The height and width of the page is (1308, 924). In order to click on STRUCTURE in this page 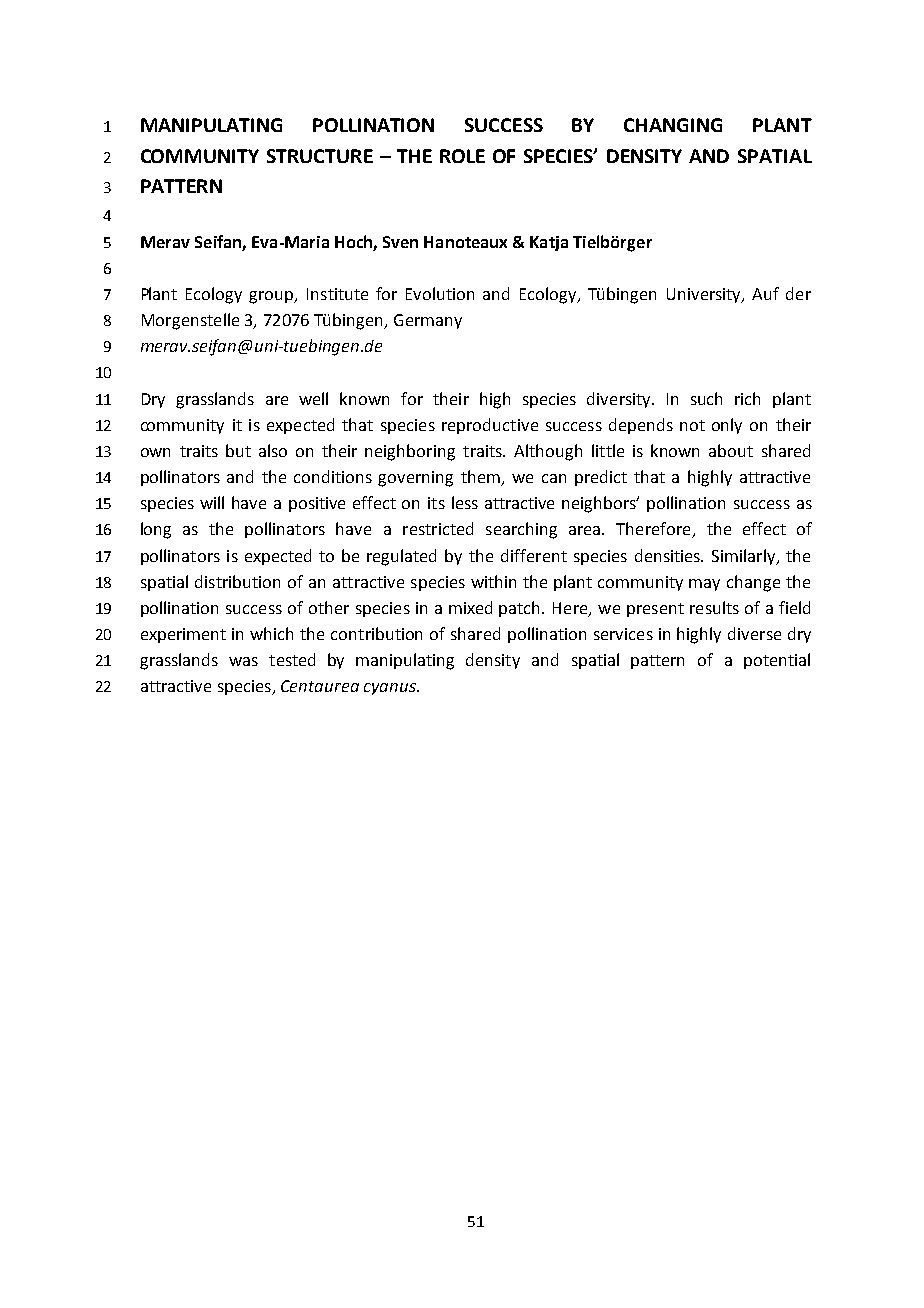, I will do `click(320, 156)`.
